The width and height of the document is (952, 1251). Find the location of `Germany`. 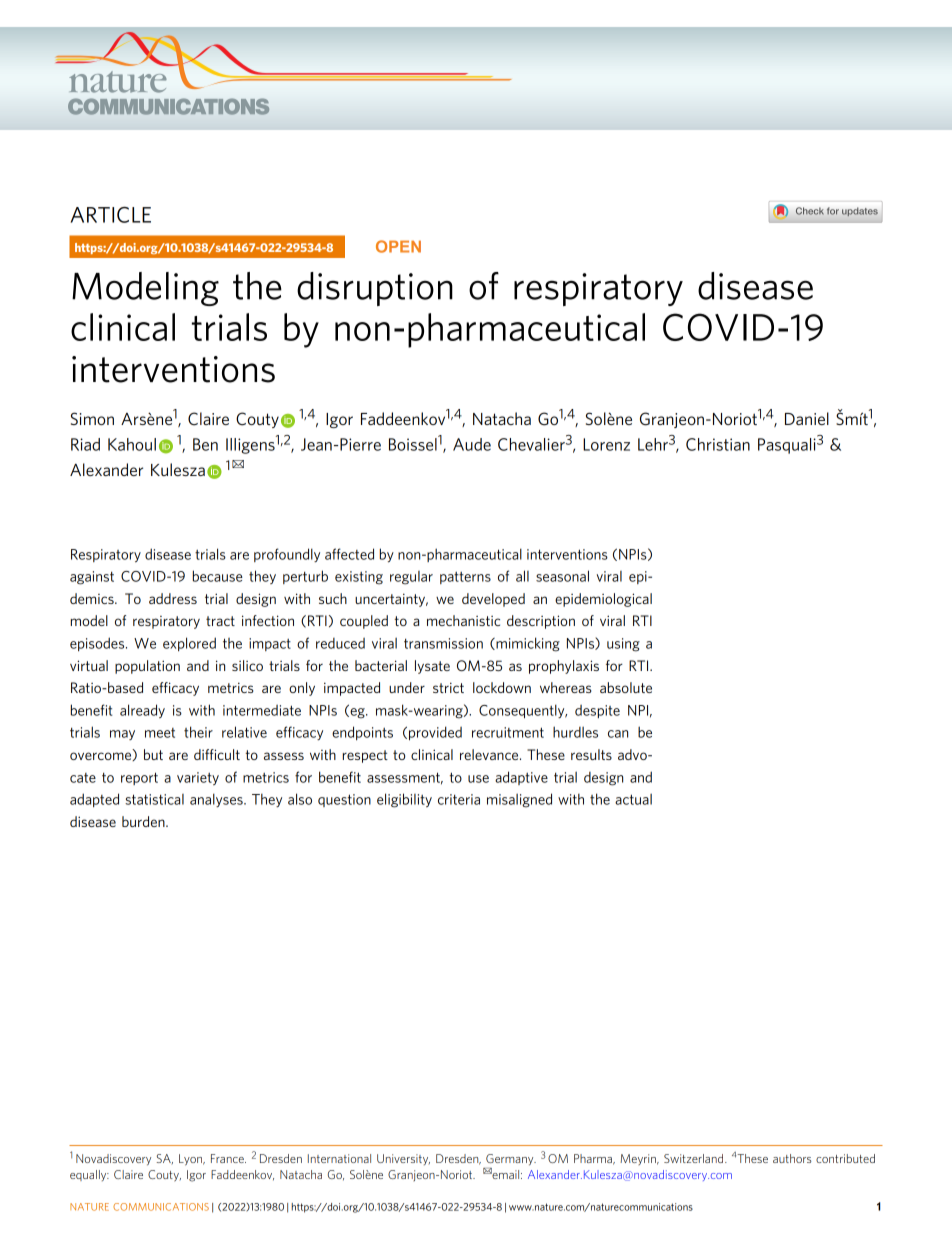

Germany is located at coordinates (511, 1160).
